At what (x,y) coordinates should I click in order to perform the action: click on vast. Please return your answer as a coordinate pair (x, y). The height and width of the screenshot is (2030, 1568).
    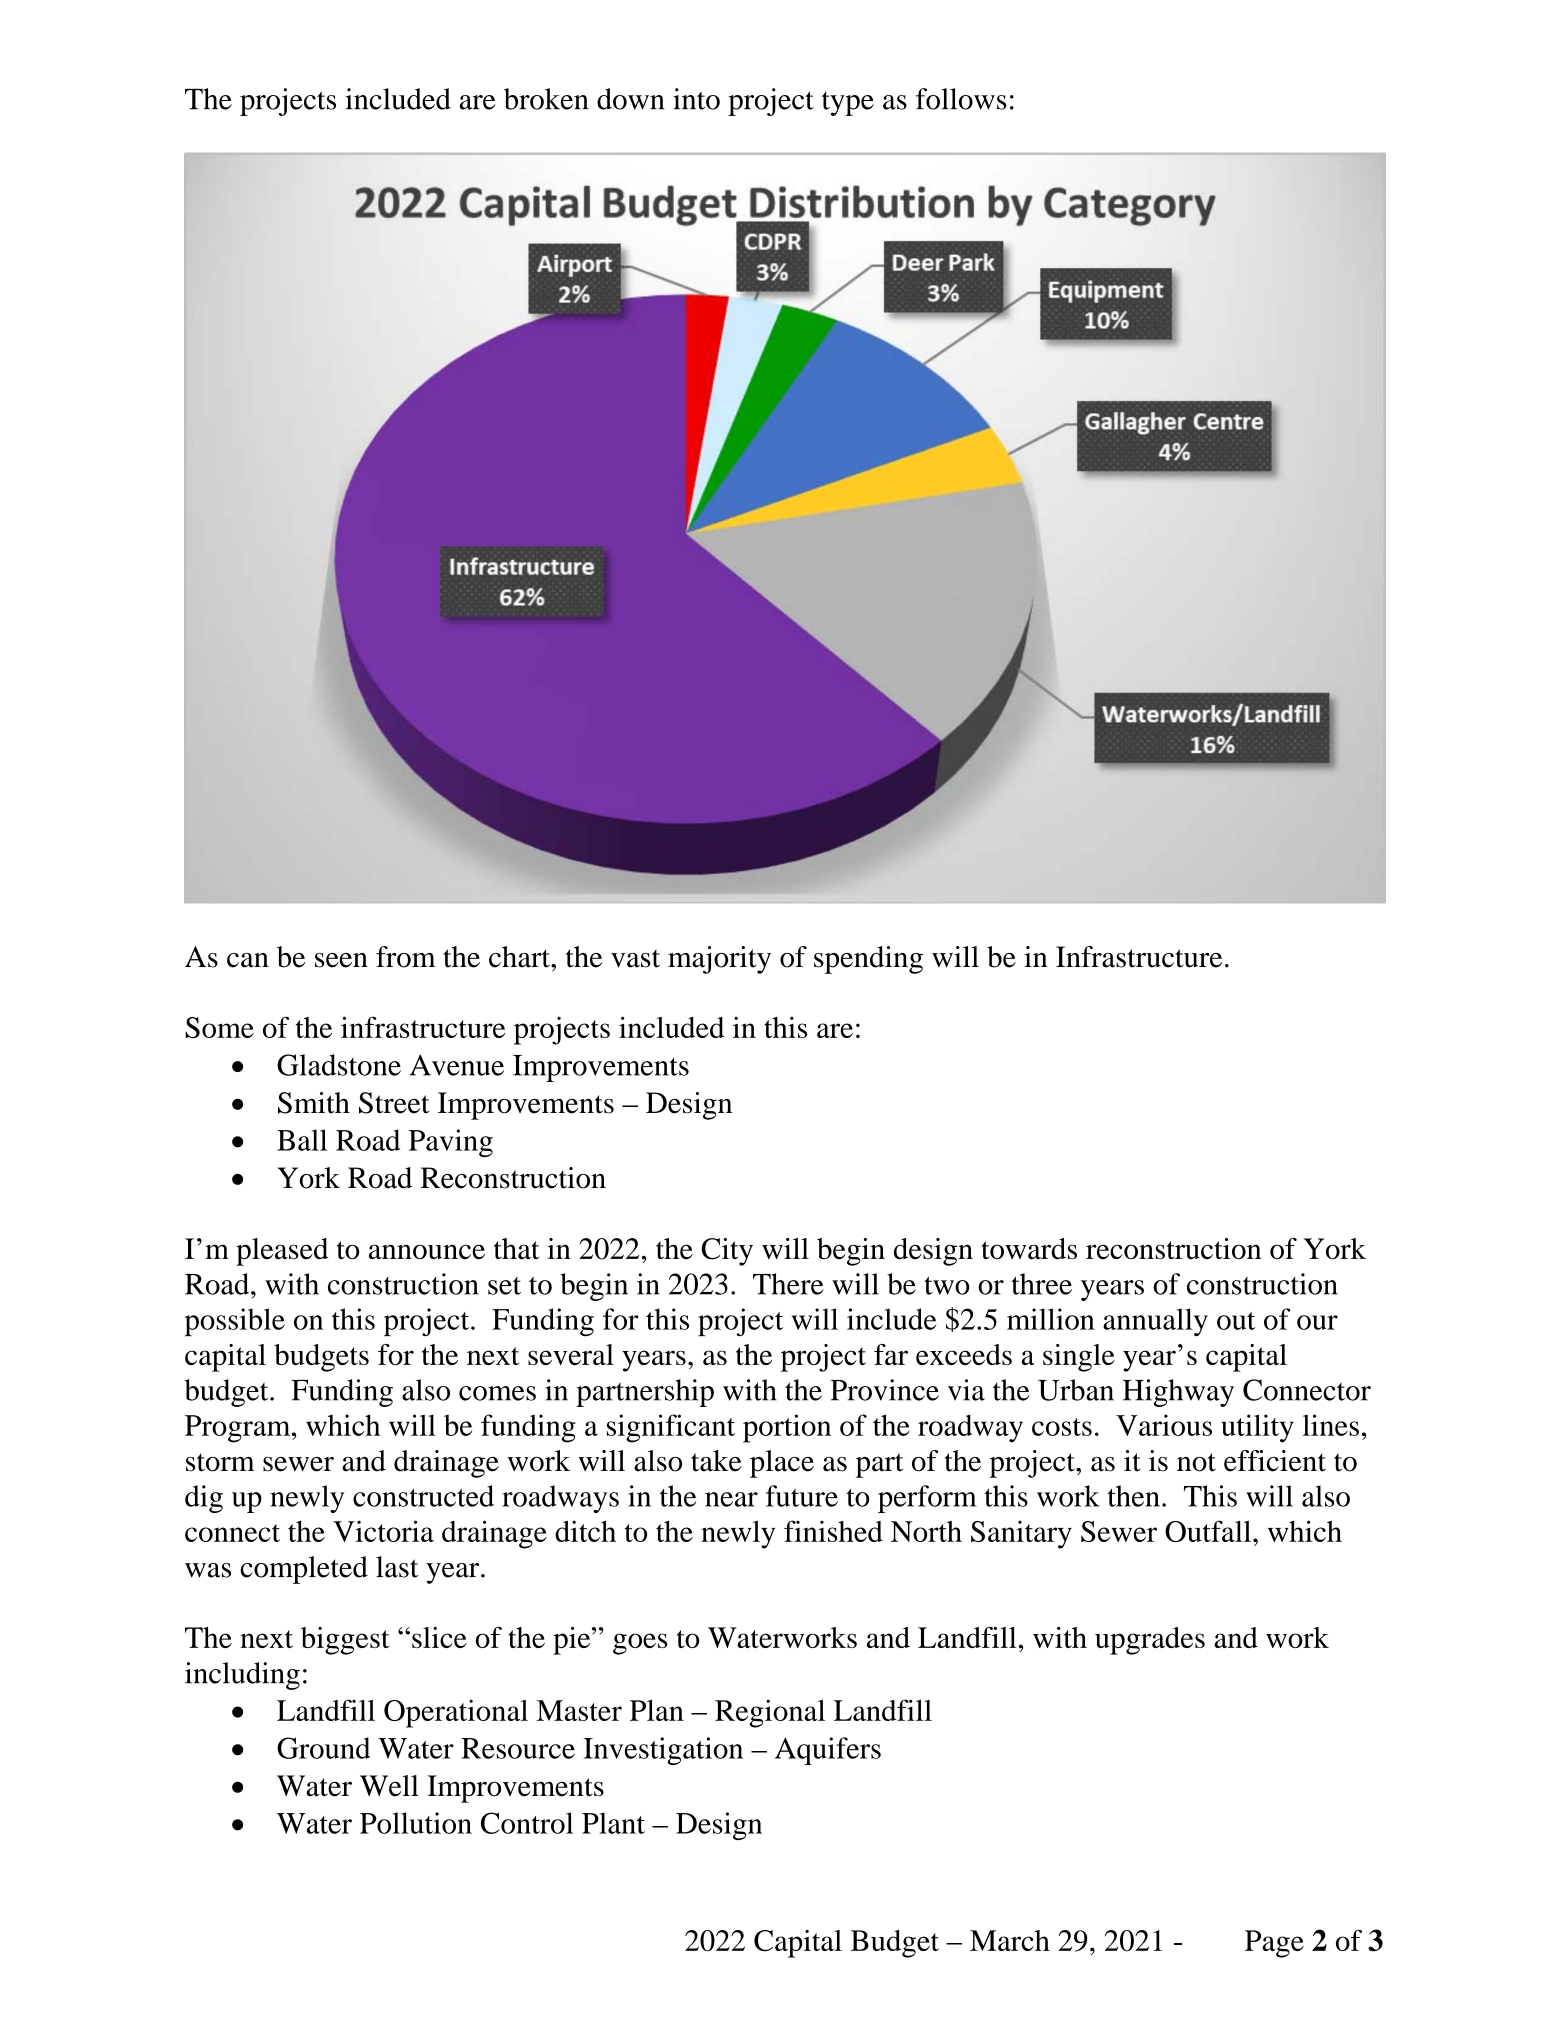
    Looking at the image, I should click on (635, 958).
